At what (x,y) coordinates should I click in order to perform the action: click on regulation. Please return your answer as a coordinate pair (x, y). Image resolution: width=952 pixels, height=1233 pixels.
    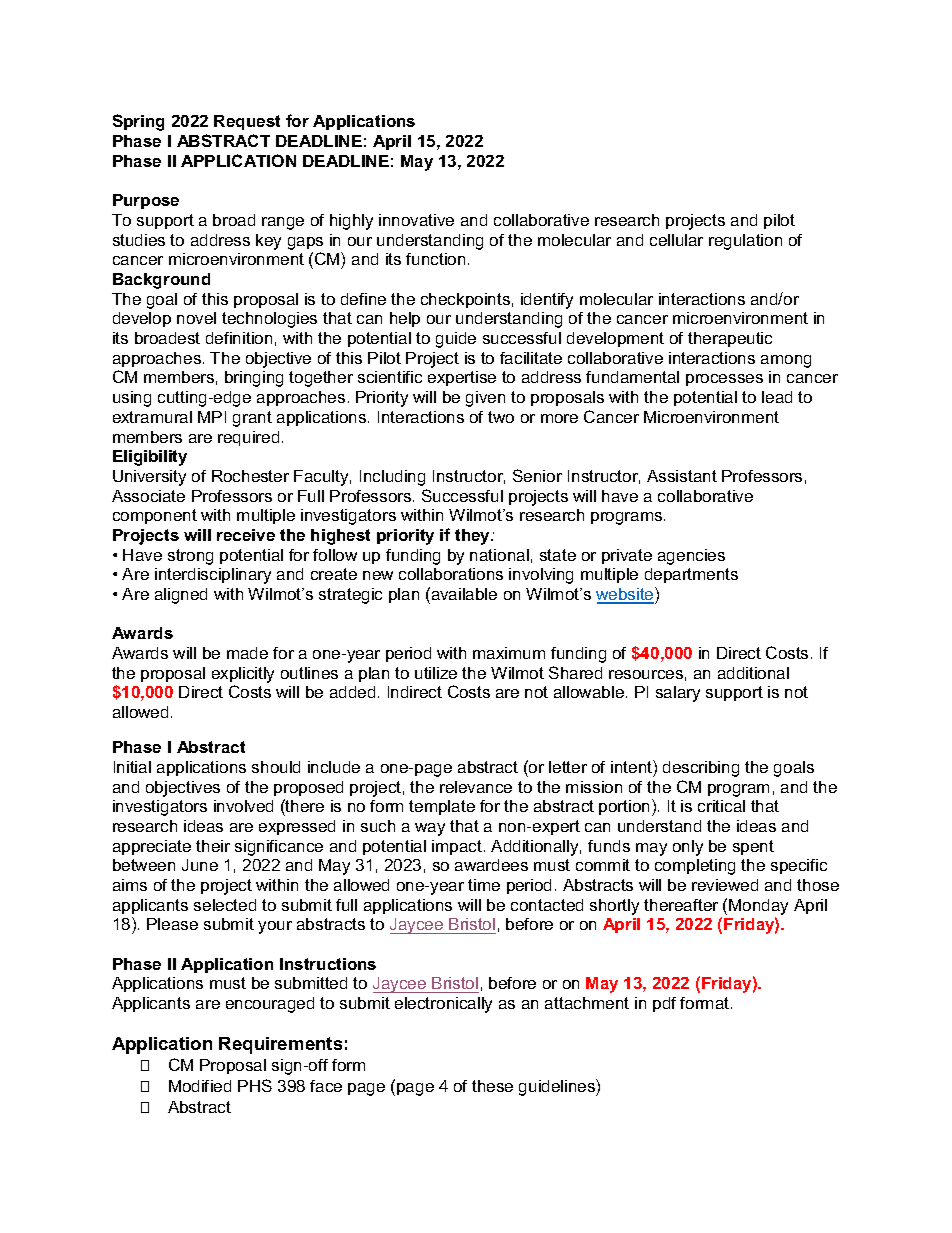
    Looking at the image, I should click on (745, 242).
